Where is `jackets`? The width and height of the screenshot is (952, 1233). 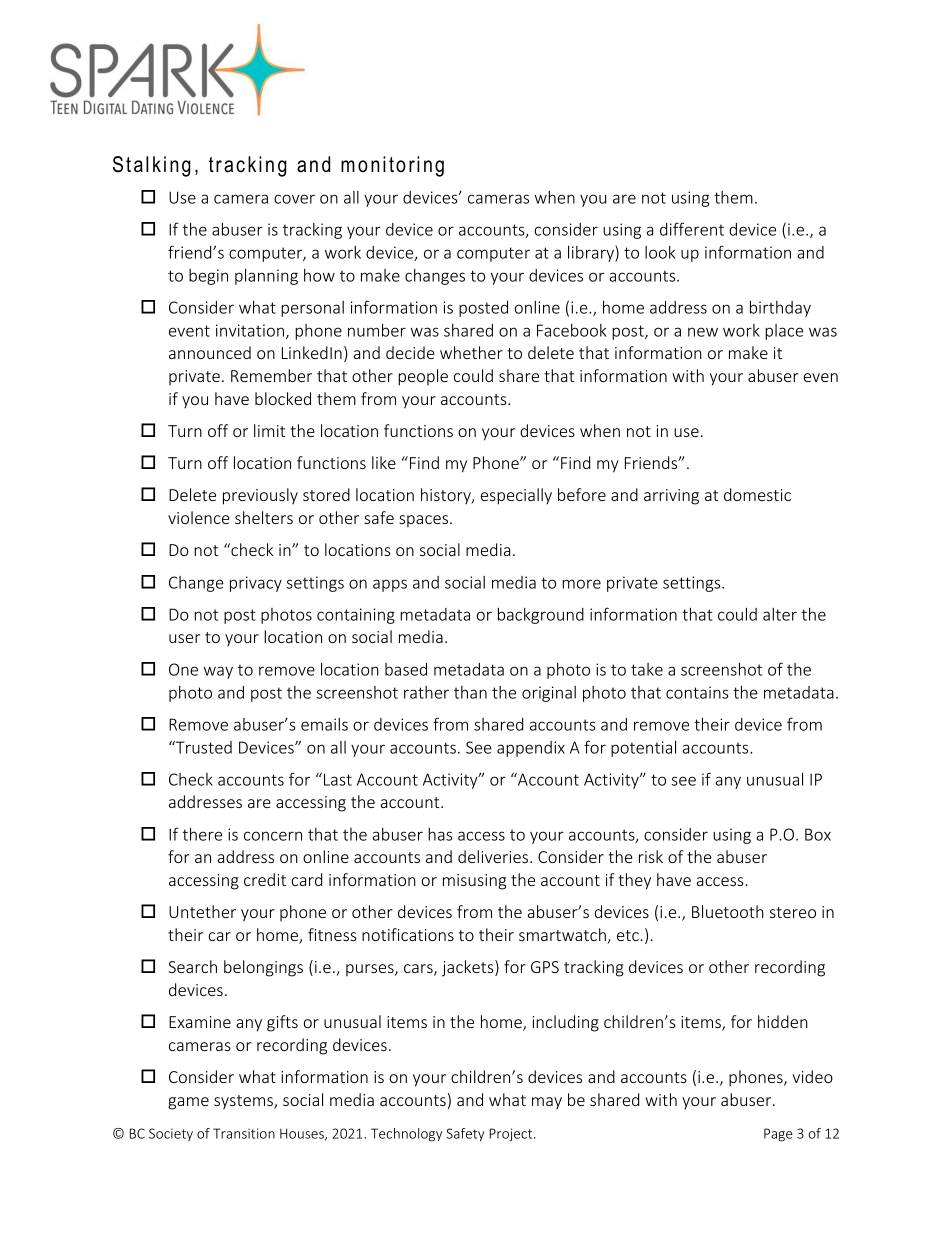
jackets is located at coordinates (469, 968).
